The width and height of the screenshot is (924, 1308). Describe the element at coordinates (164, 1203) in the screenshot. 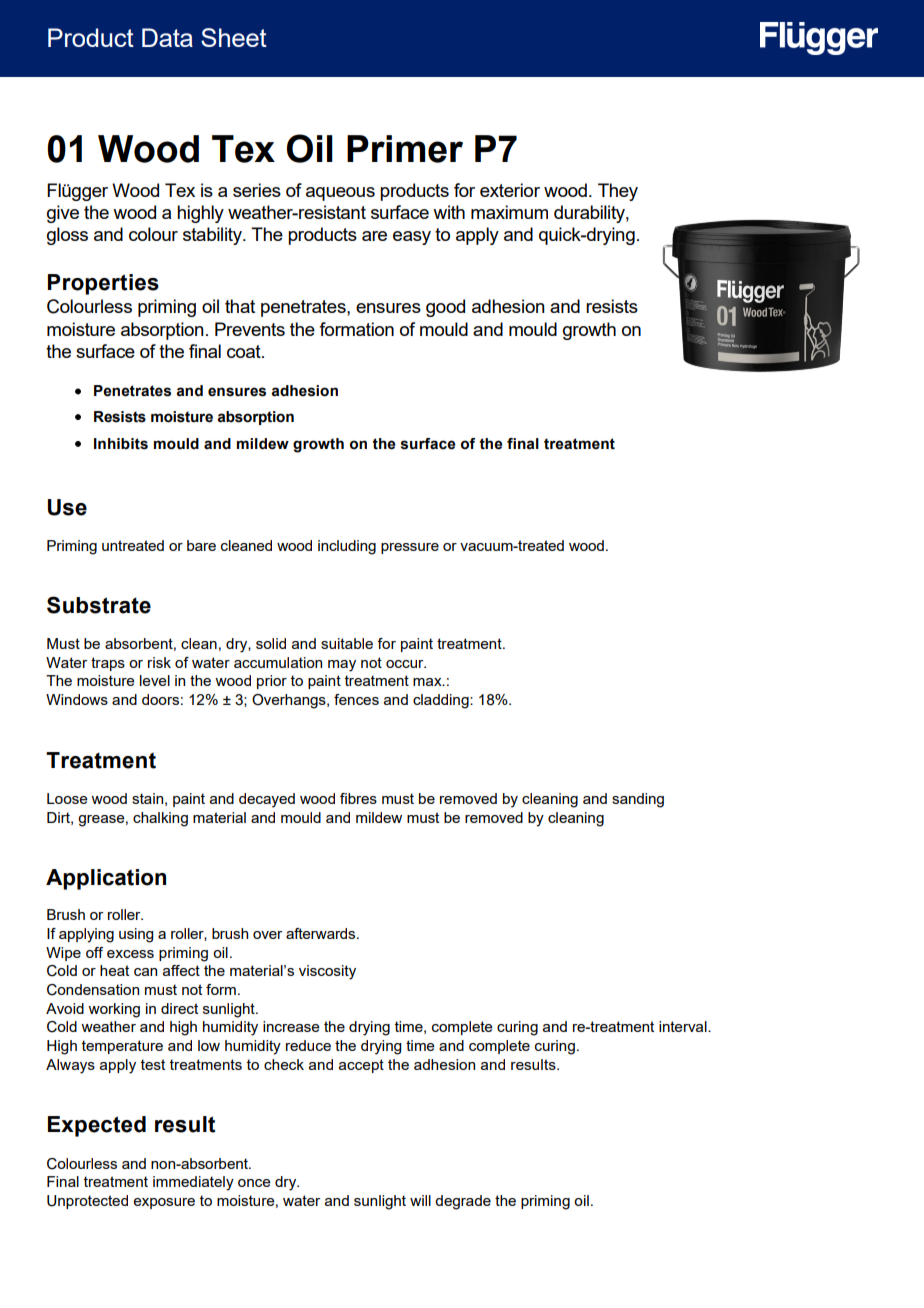

I see `exposure` at that location.
